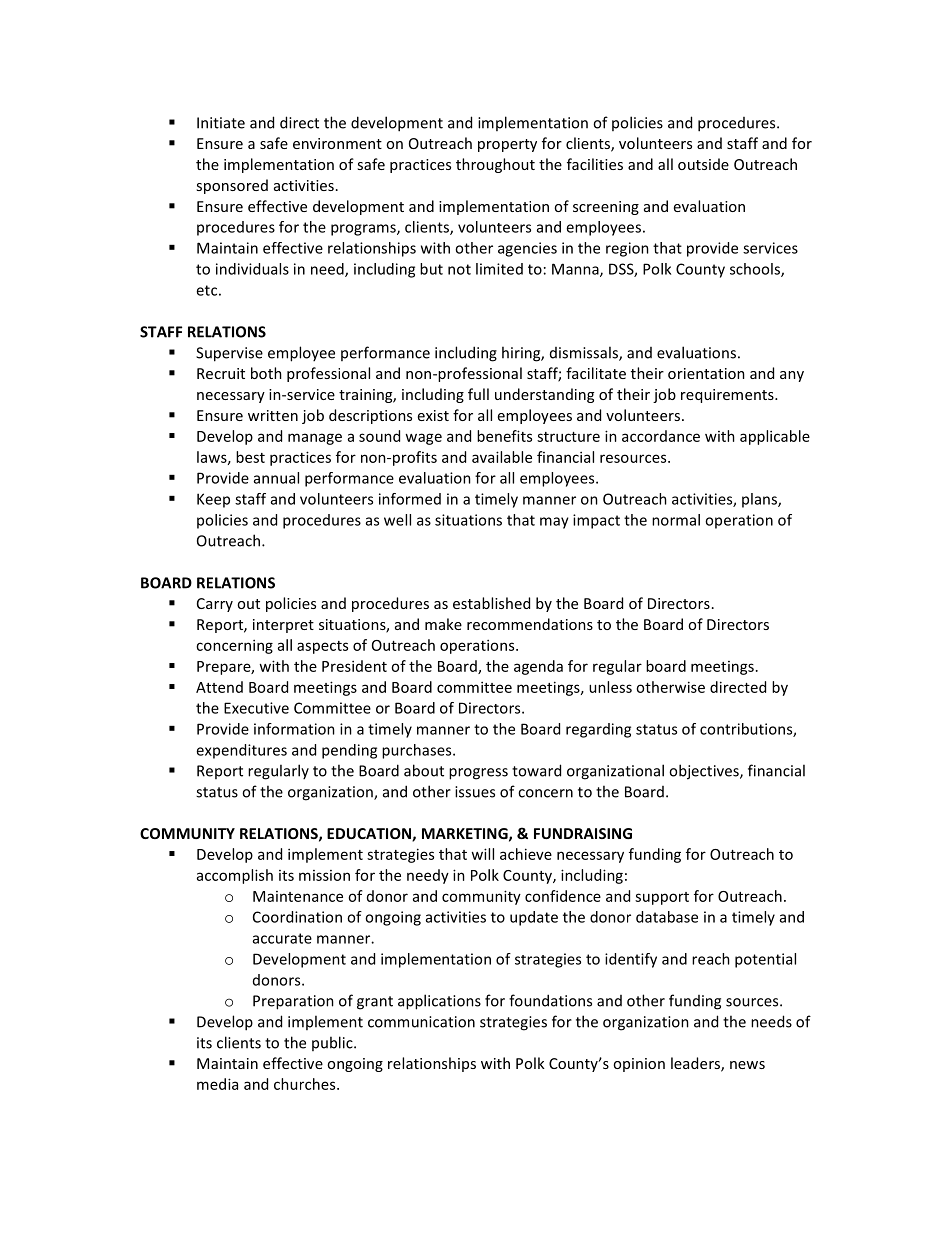 This image has width=952, height=1233. What do you see at coordinates (491, 603) in the image?
I see `established` at bounding box center [491, 603].
